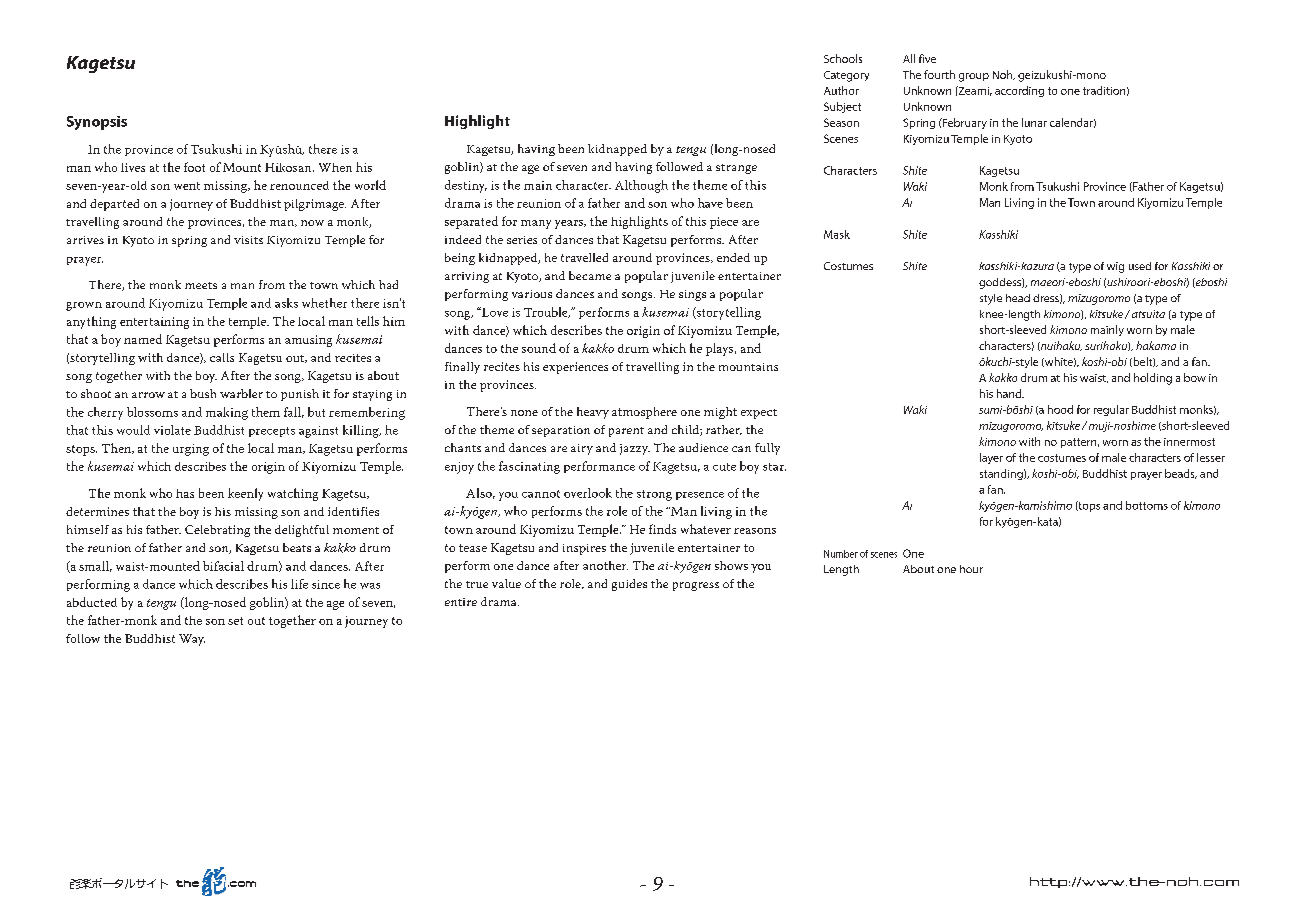 The image size is (1308, 924). What do you see at coordinates (710, 203) in the document?
I see `have` at bounding box center [710, 203].
